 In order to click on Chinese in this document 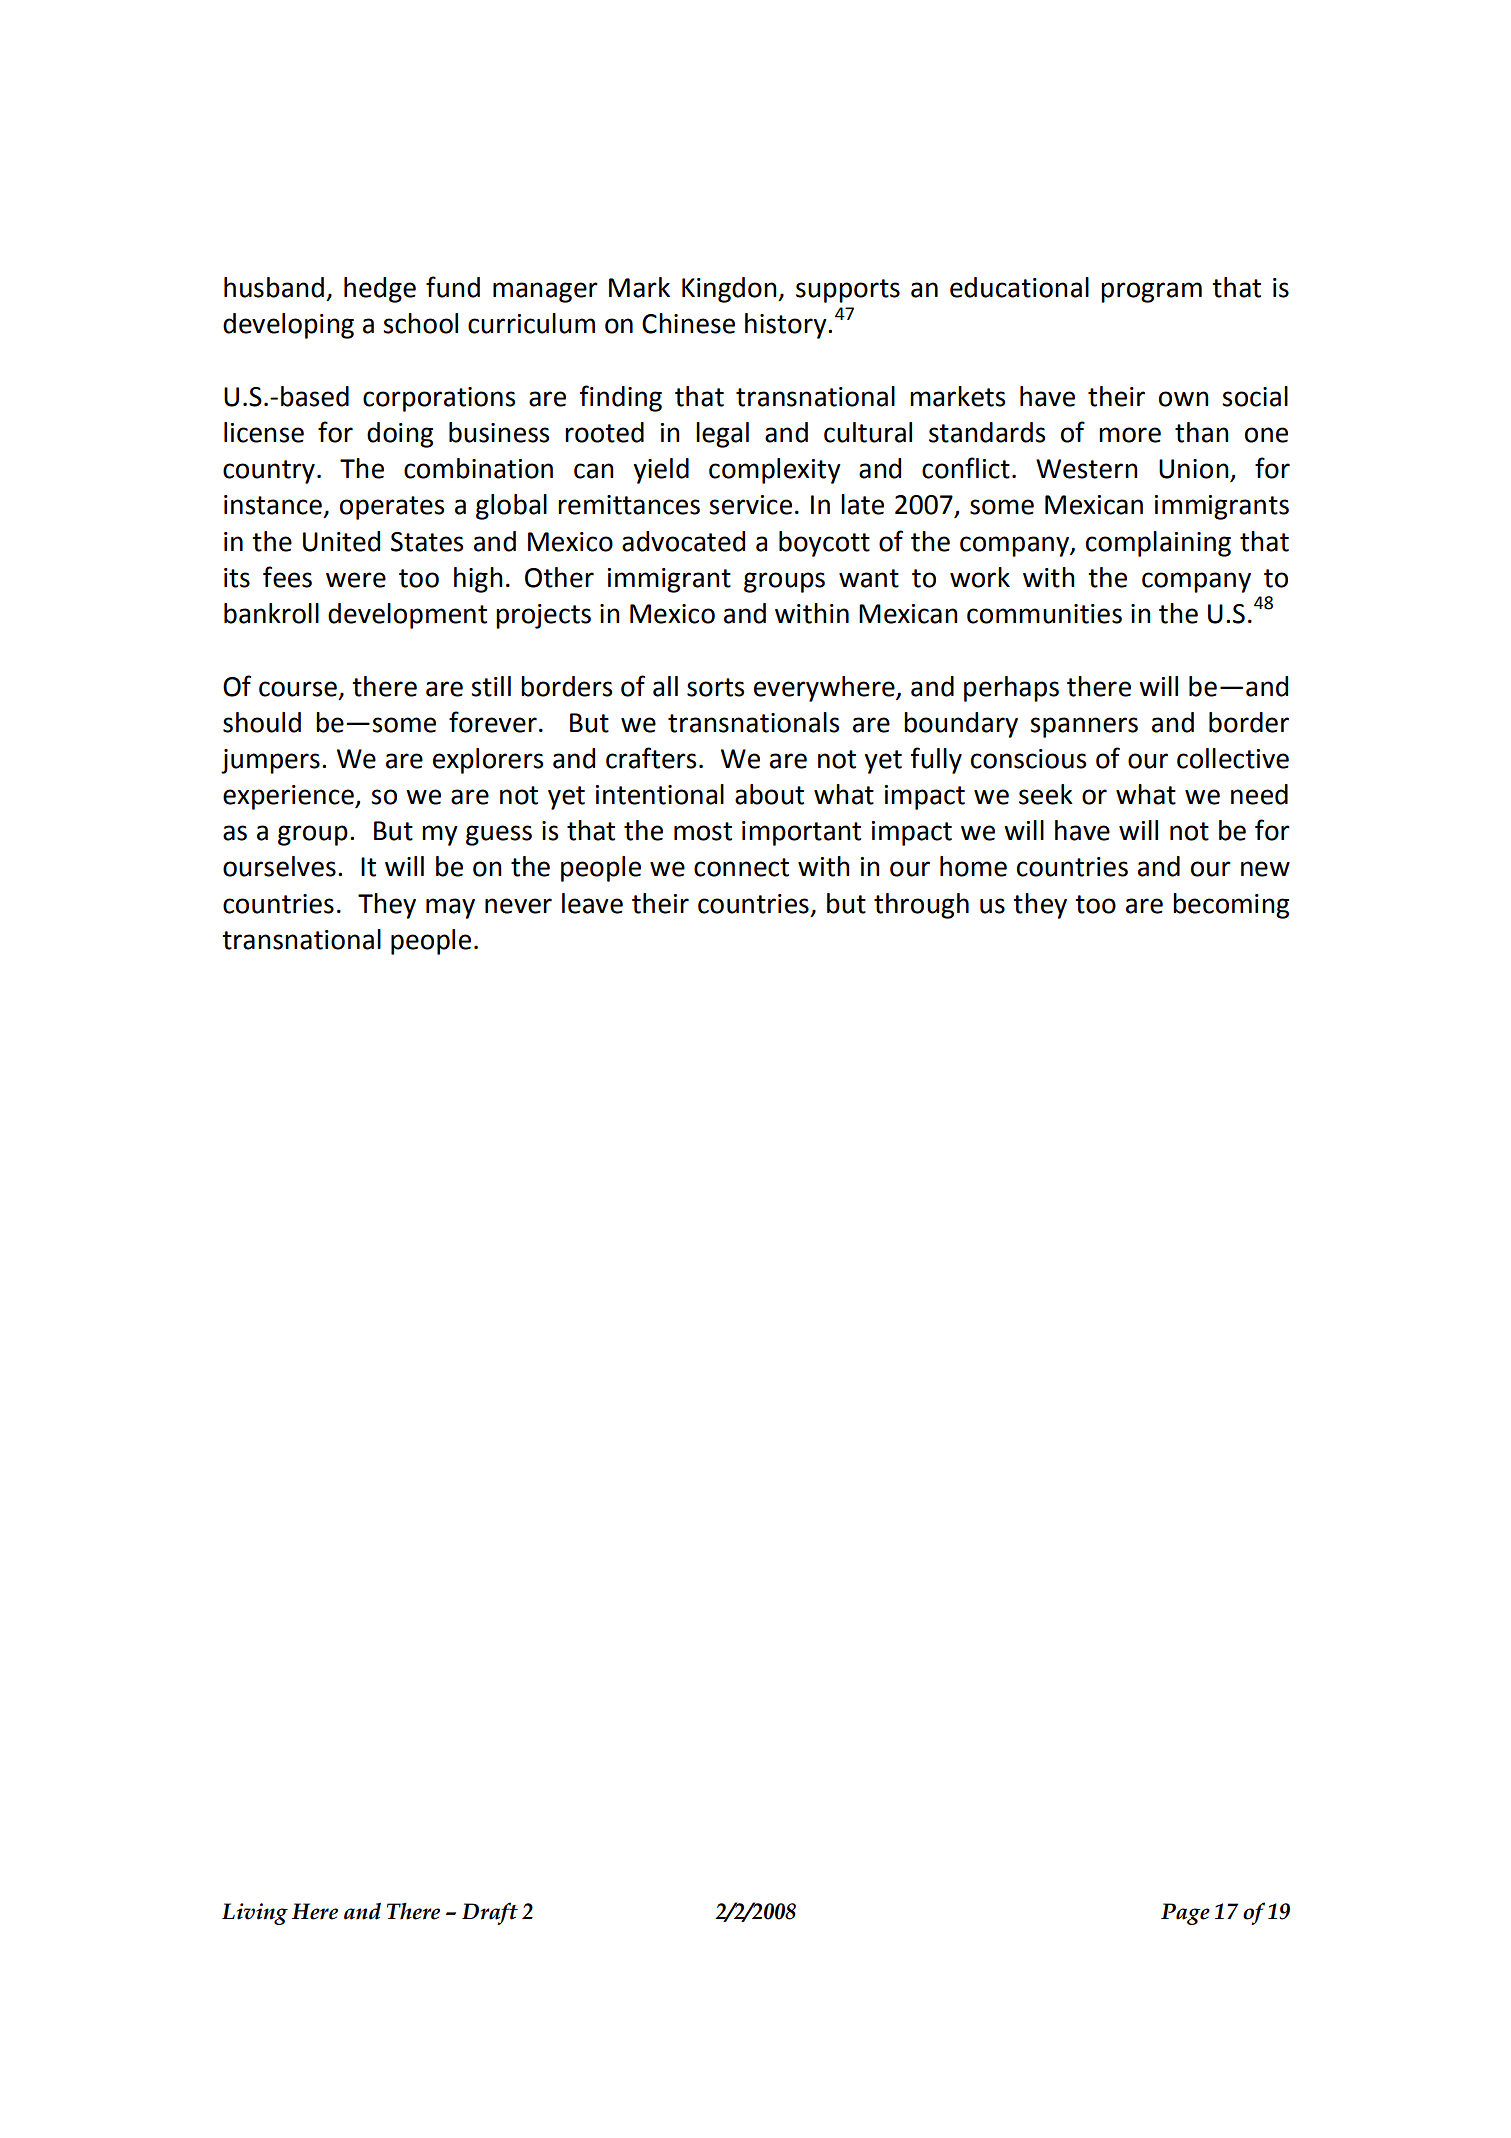, I will do `click(688, 323)`.
